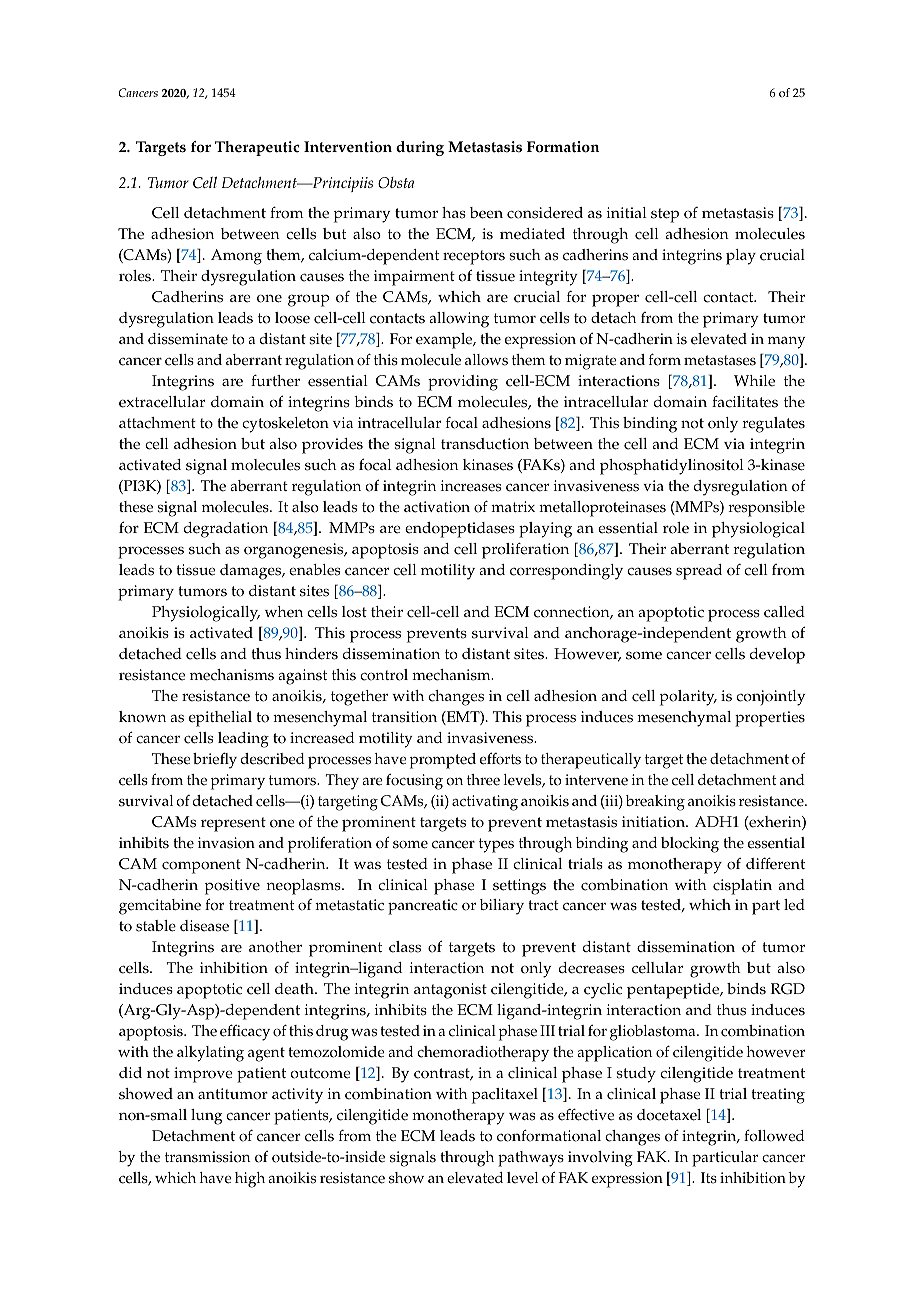  I want to click on disease, so click(204, 926).
